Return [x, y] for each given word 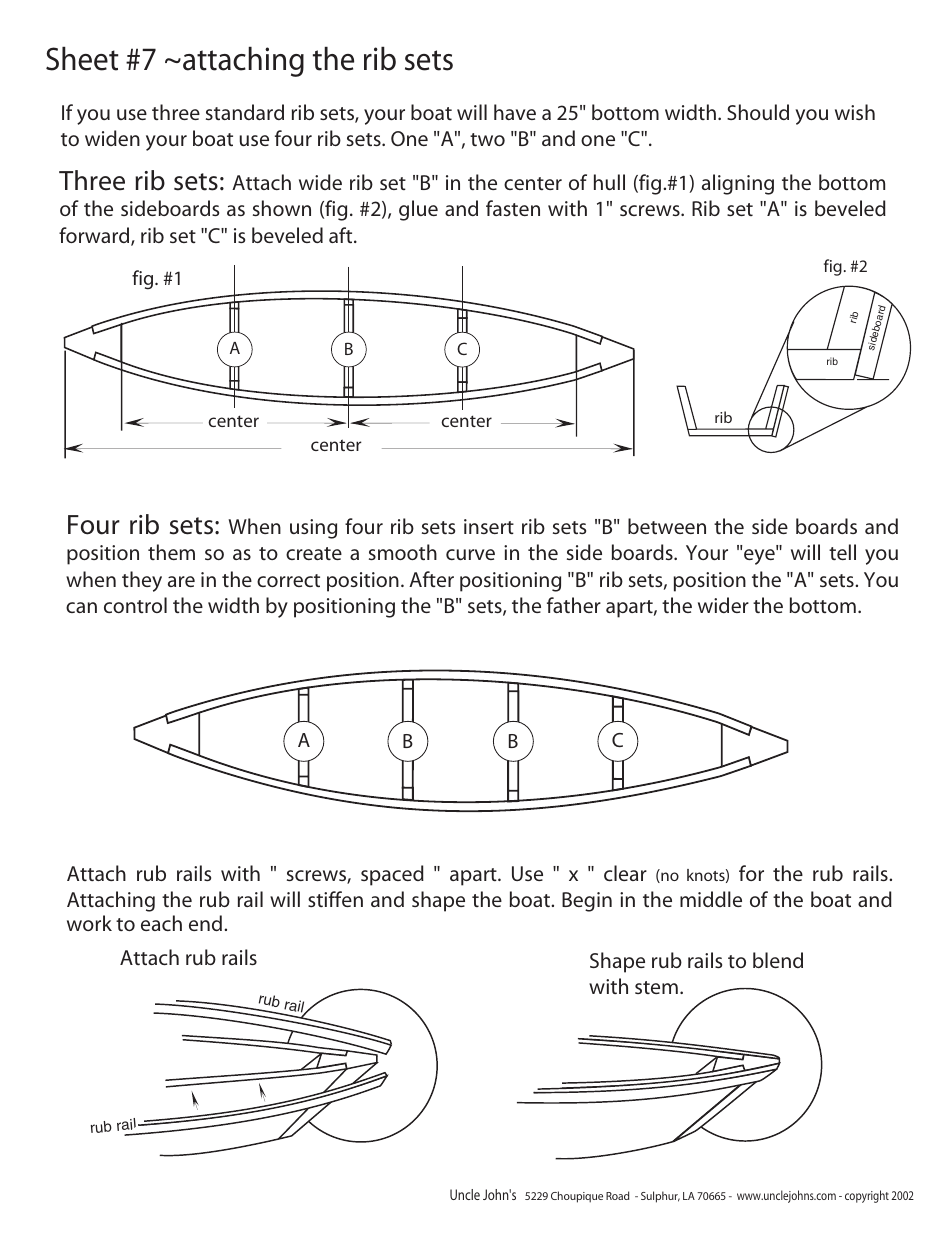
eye [760, 556]
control [135, 605]
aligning [738, 184]
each [161, 923]
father [574, 605]
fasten [513, 208]
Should [758, 112]
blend [778, 960]
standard [245, 112]
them [171, 552]
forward [95, 236]
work [89, 923]
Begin [587, 902]
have [515, 112]
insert [489, 526]
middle [711, 899]
